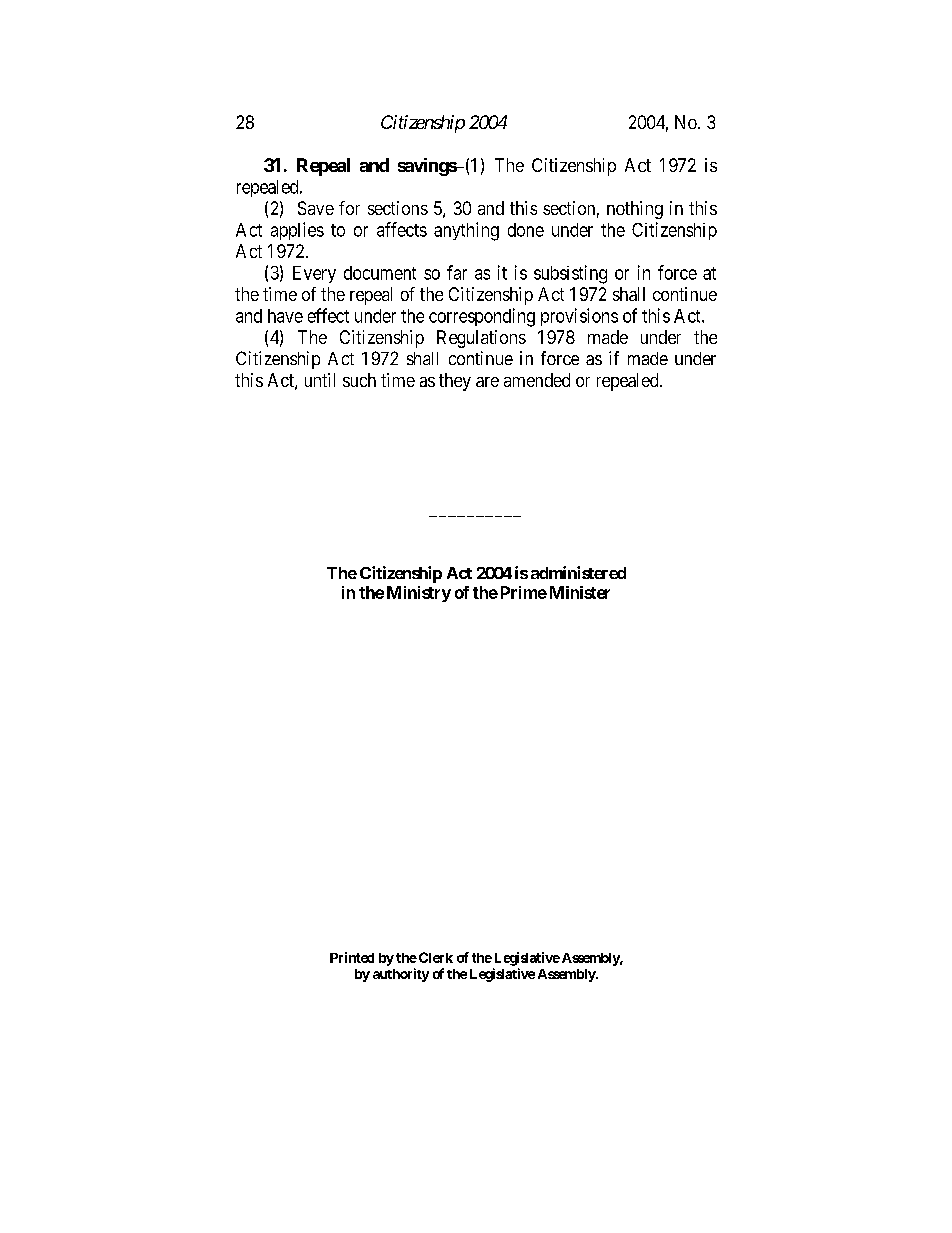 Image resolution: width=952 pixels, height=1233 pixels. Describe the element at coordinates (352, 957) in the screenshot. I see `Printed` at that location.
